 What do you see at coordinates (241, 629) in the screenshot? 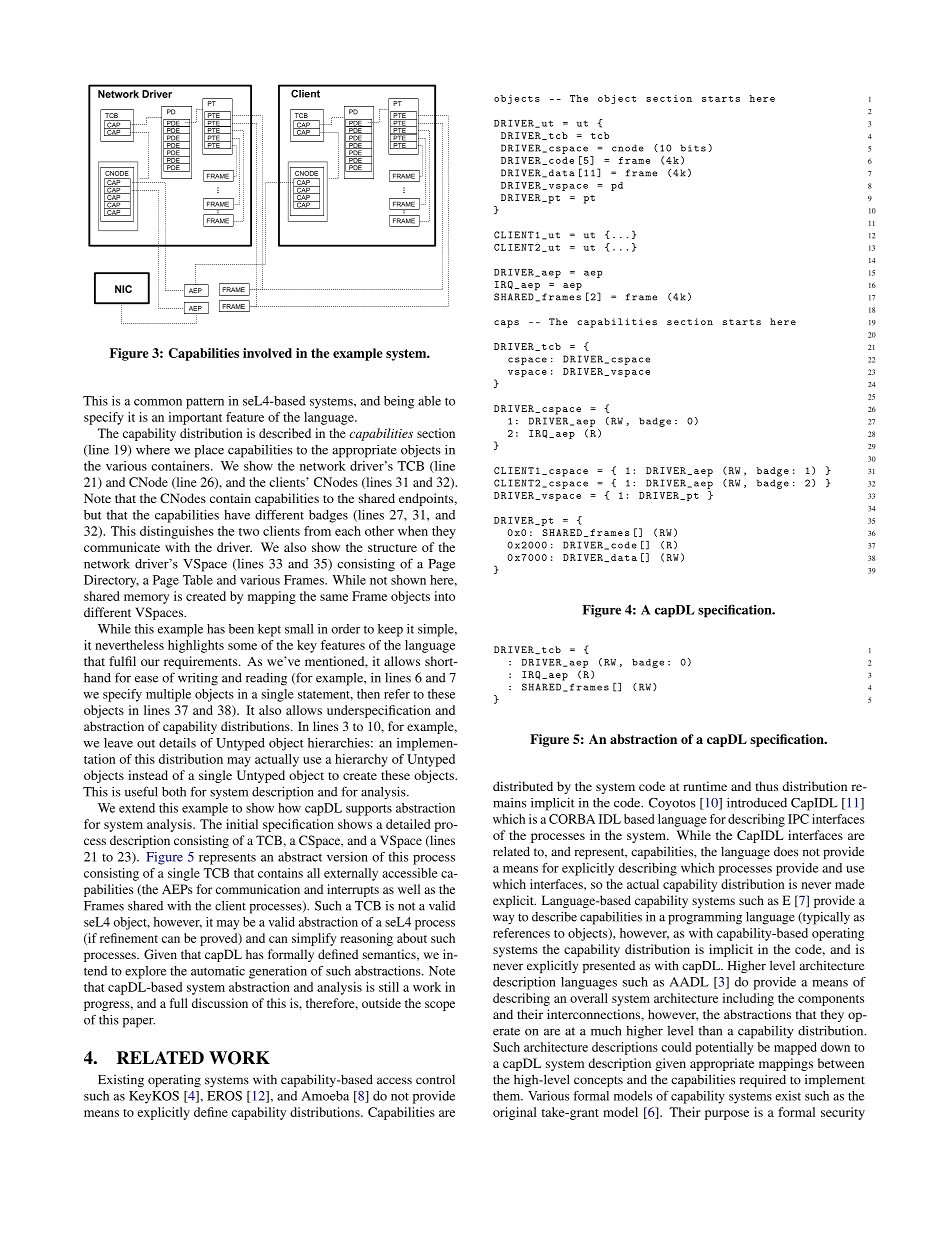
I see `been` at bounding box center [241, 629].
